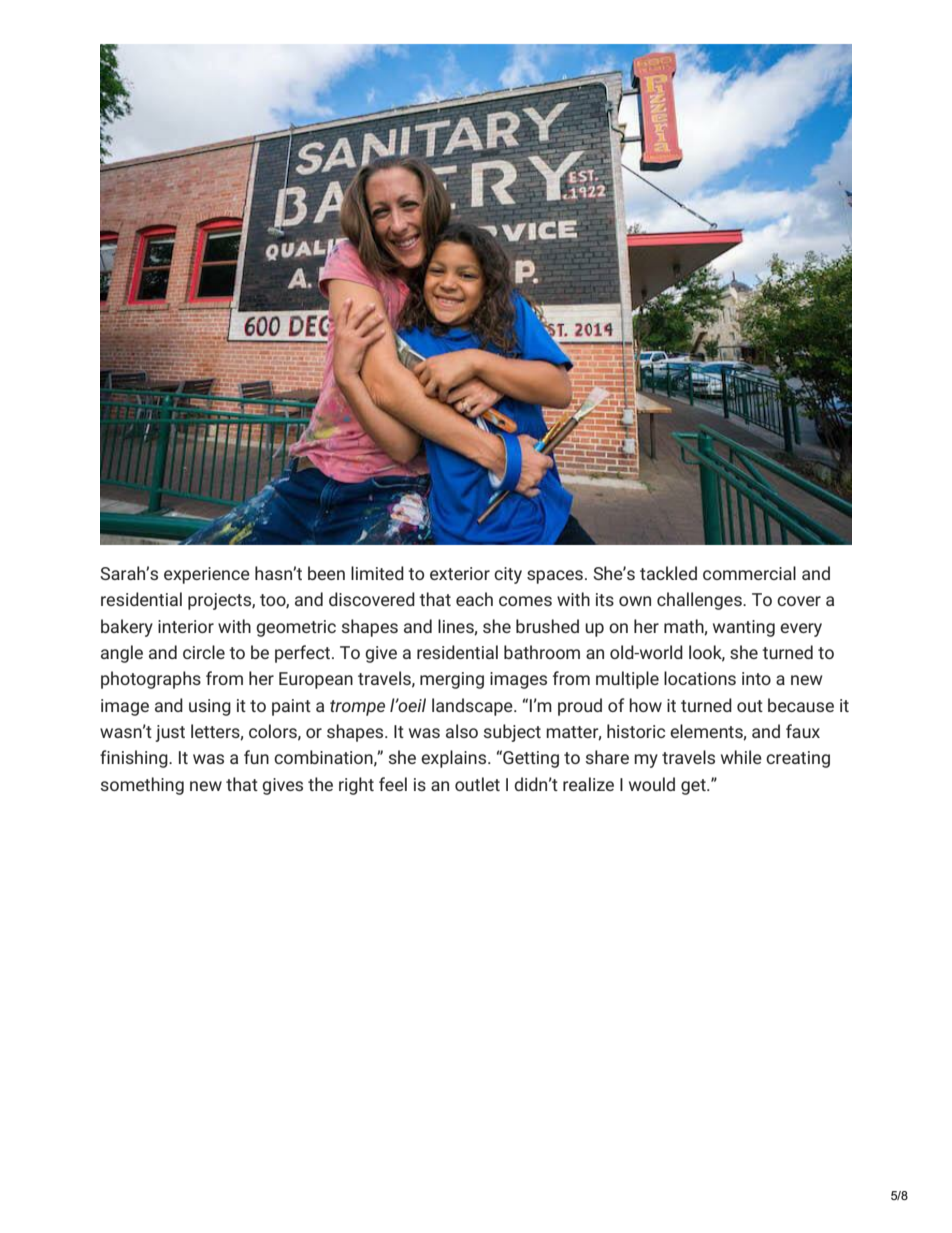  I want to click on something, so click(142, 786).
